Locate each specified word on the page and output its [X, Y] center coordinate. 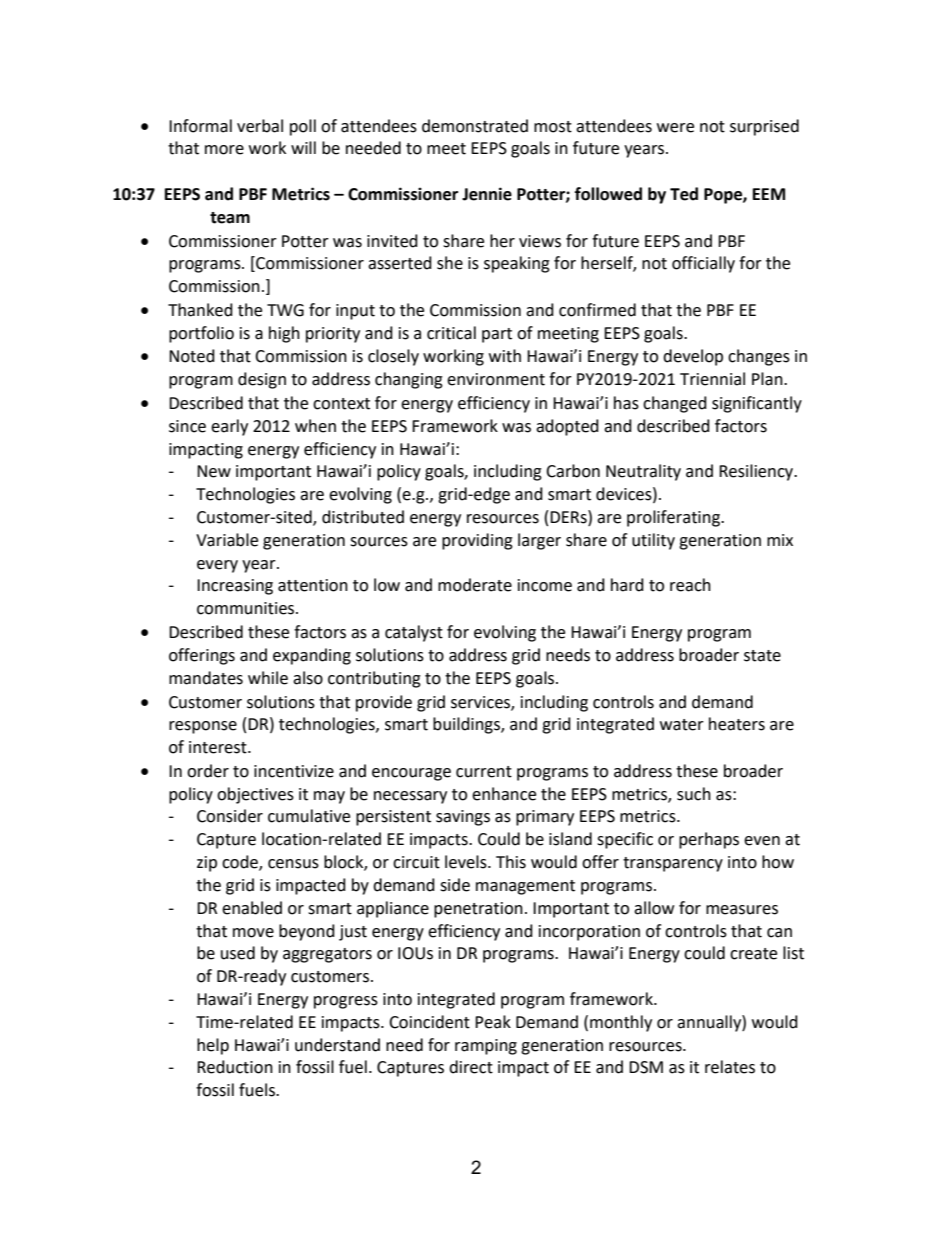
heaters [737, 724]
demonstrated [475, 126]
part [497, 335]
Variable [227, 540]
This [511, 862]
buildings [467, 725]
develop [693, 357]
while [268, 678]
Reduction [235, 1067]
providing [477, 541]
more [224, 150]
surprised [764, 127]
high [284, 334]
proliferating [674, 518]
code [241, 863]
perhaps [709, 840]
